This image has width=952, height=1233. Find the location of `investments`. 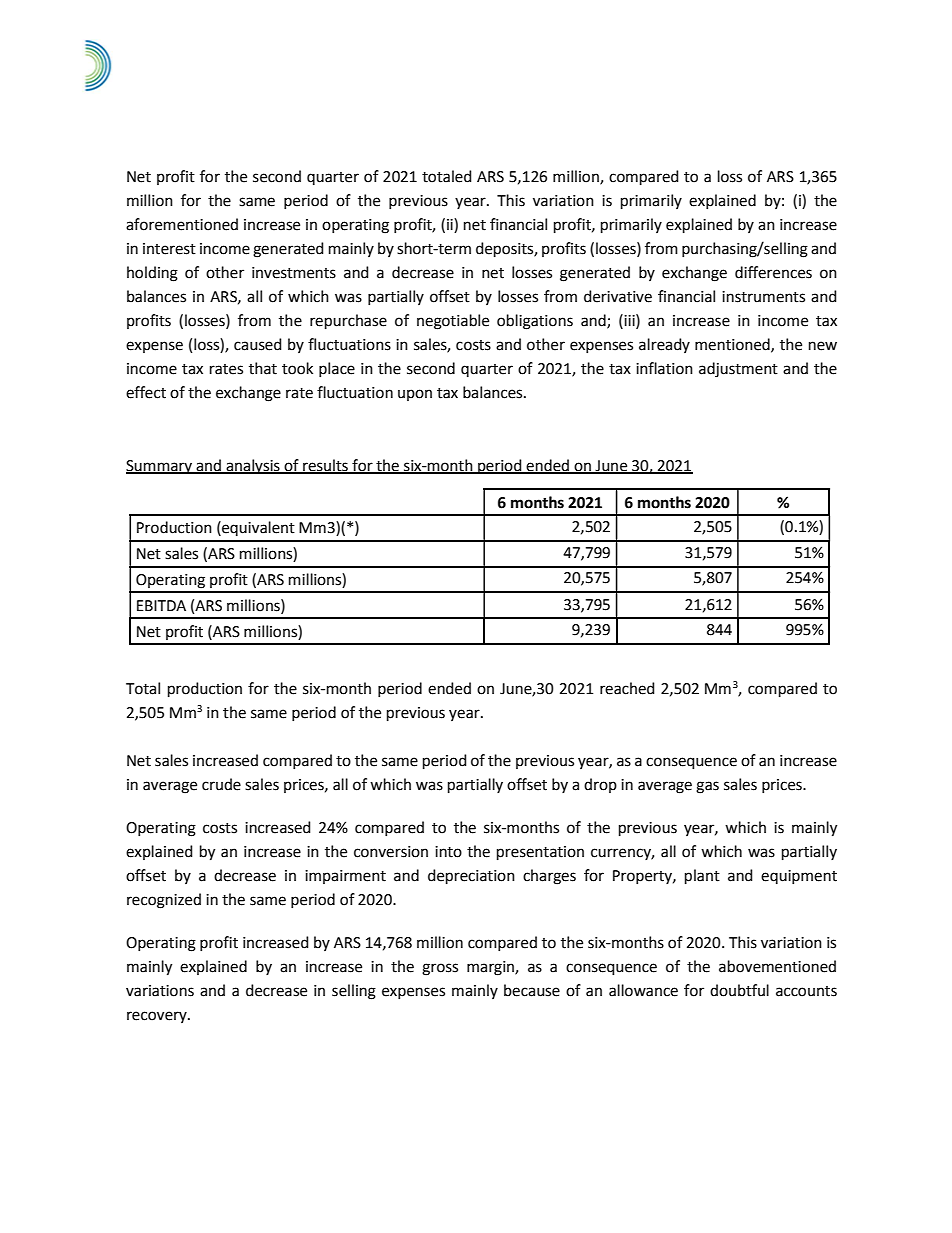

investments is located at coordinates (294, 273).
